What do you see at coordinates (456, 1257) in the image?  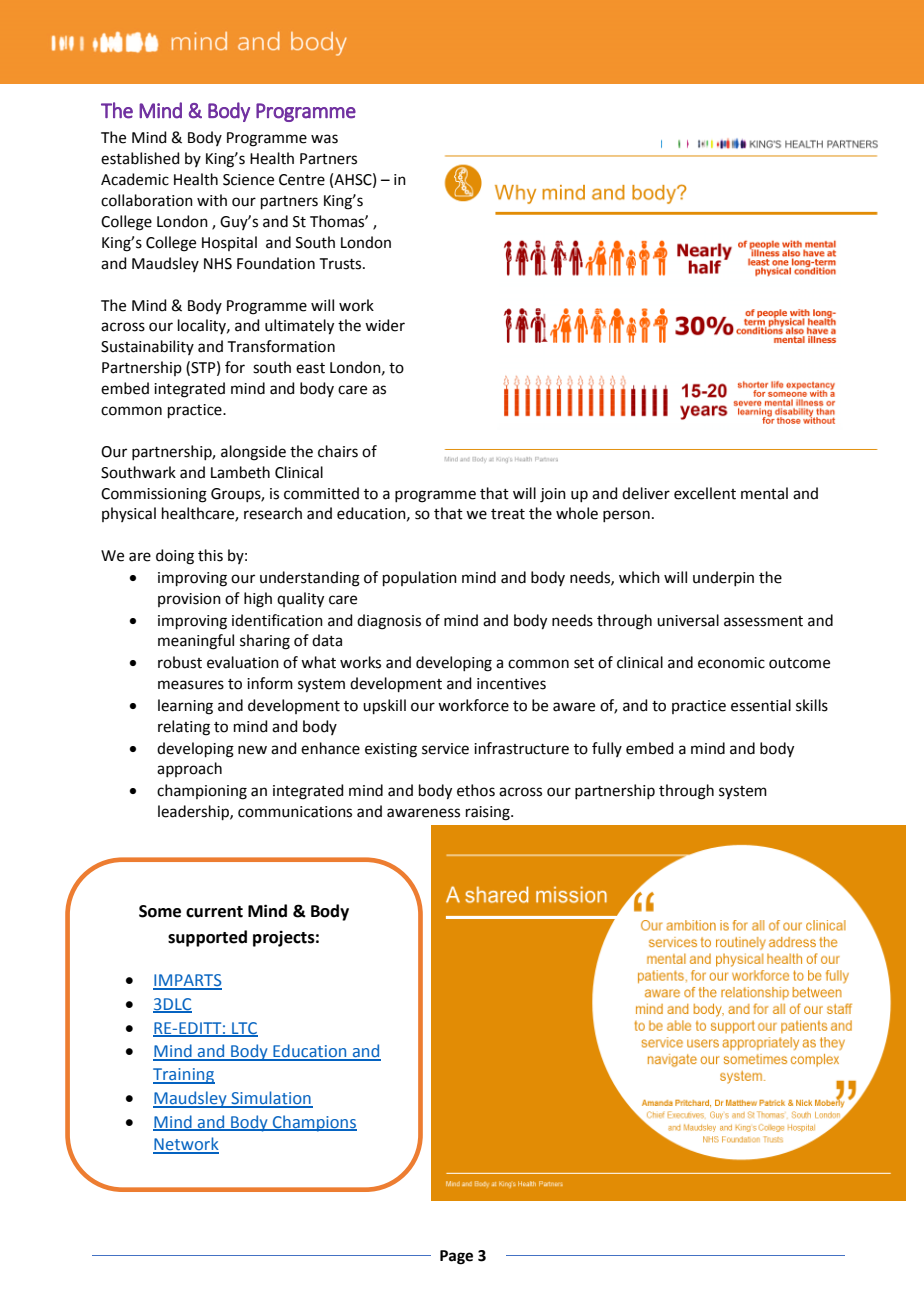 I see `Page` at bounding box center [456, 1257].
